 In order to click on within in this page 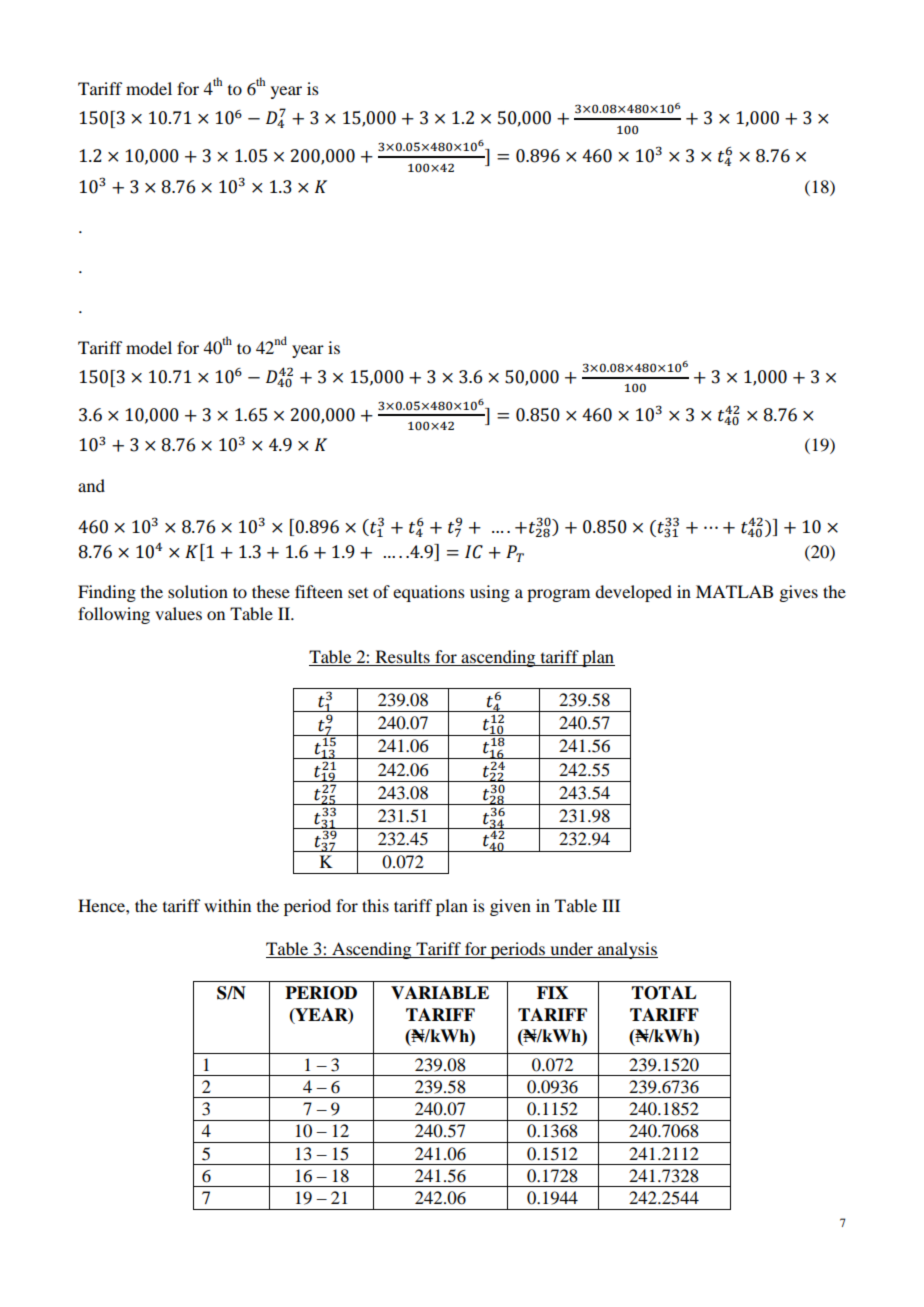, I will do `click(227, 905)`.
